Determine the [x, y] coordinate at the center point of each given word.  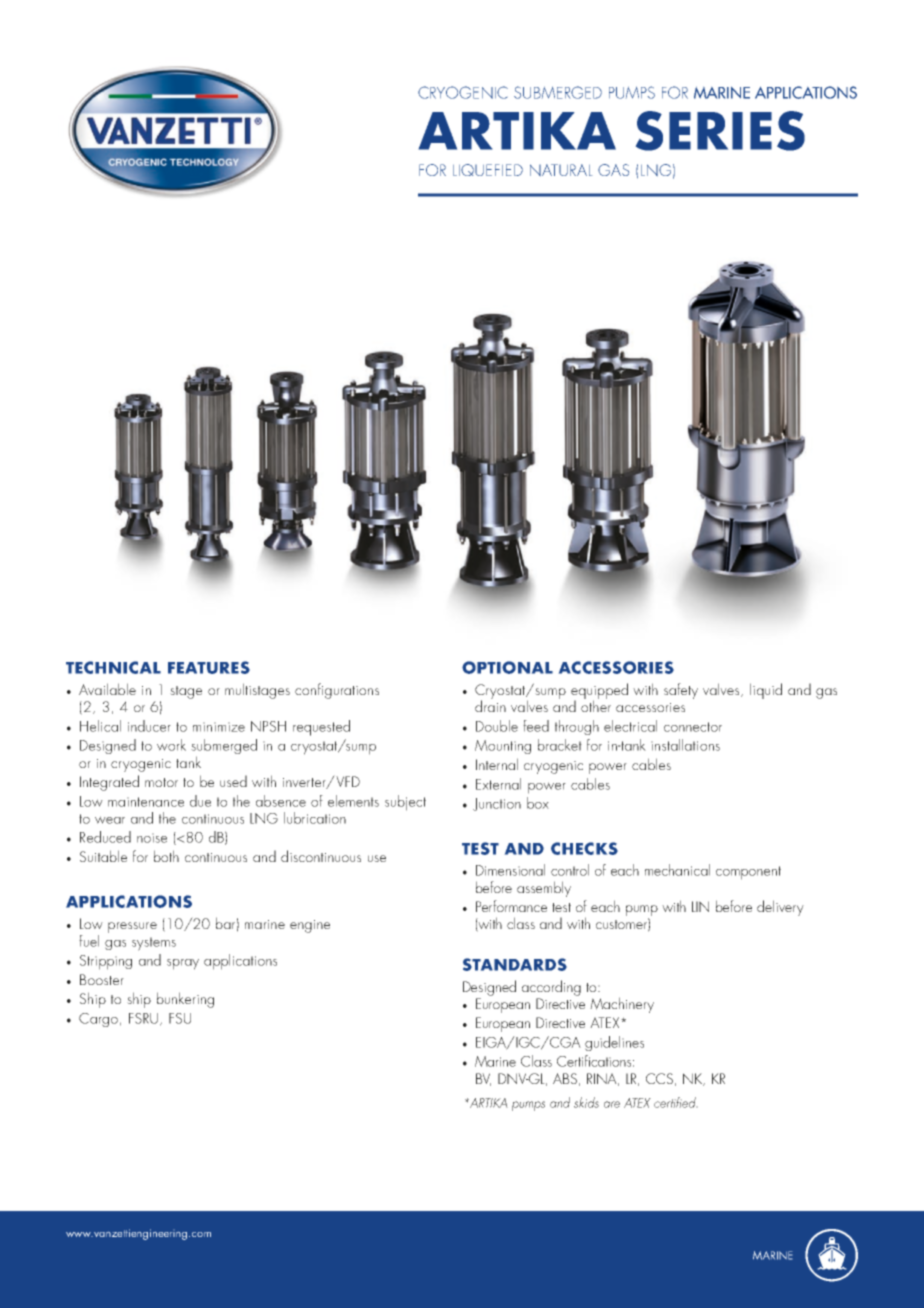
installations [685, 745]
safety [681, 691]
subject [405, 803]
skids [586, 1102]
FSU [180, 1018]
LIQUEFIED [488, 170]
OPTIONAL [507, 667]
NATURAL [561, 170]
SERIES [720, 131]
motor [161, 782]
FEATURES [209, 667]
